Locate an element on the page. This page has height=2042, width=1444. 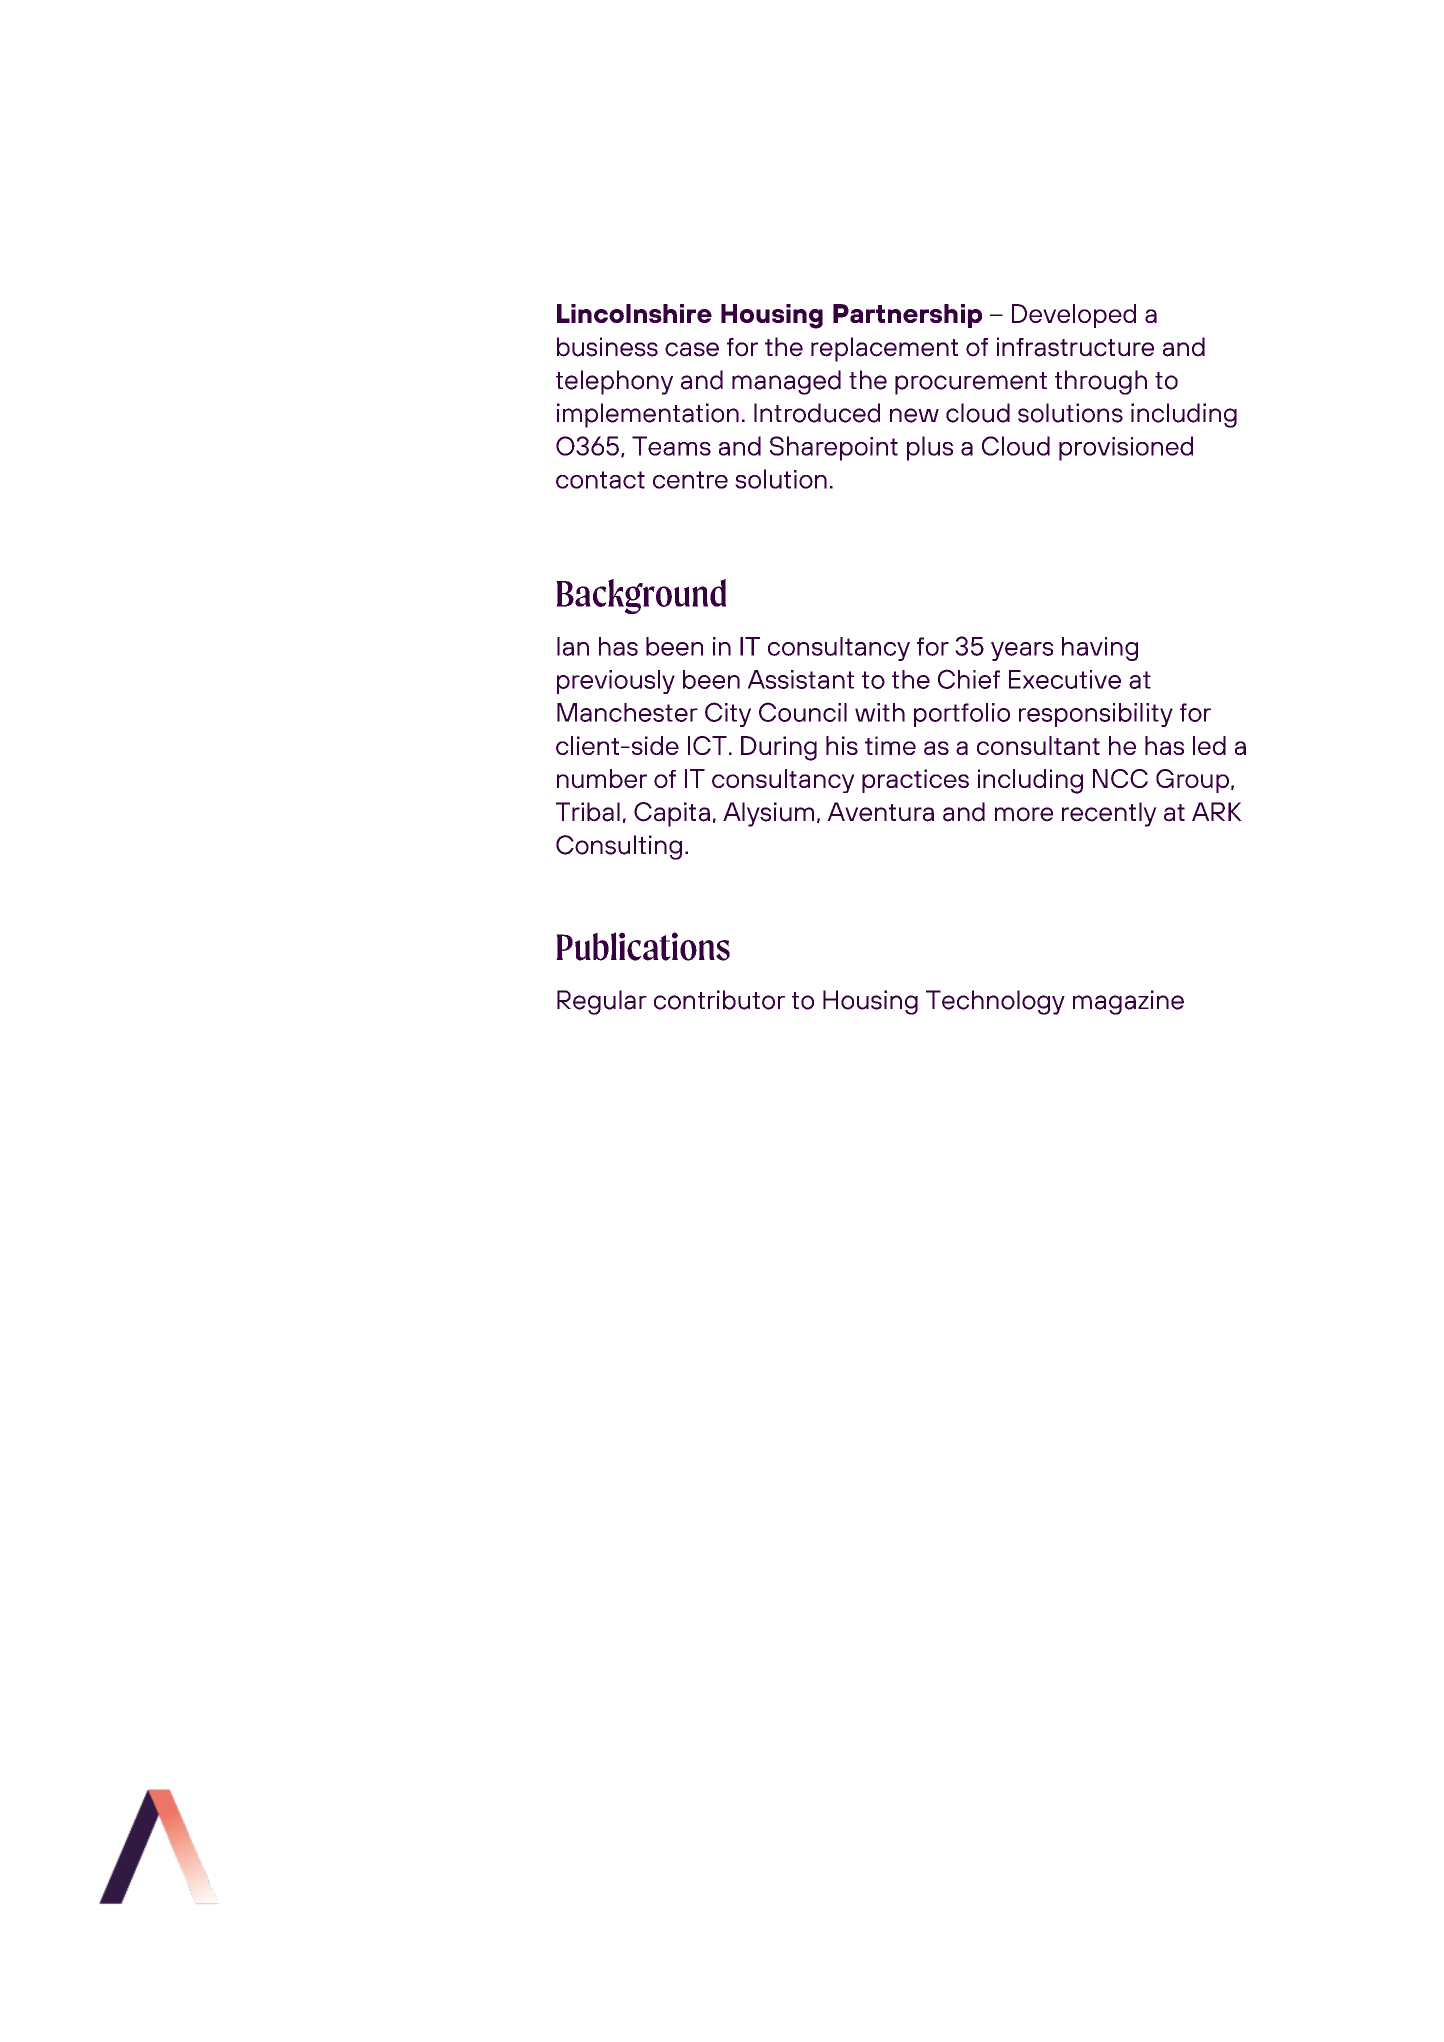
magazine is located at coordinates (1128, 1002).
